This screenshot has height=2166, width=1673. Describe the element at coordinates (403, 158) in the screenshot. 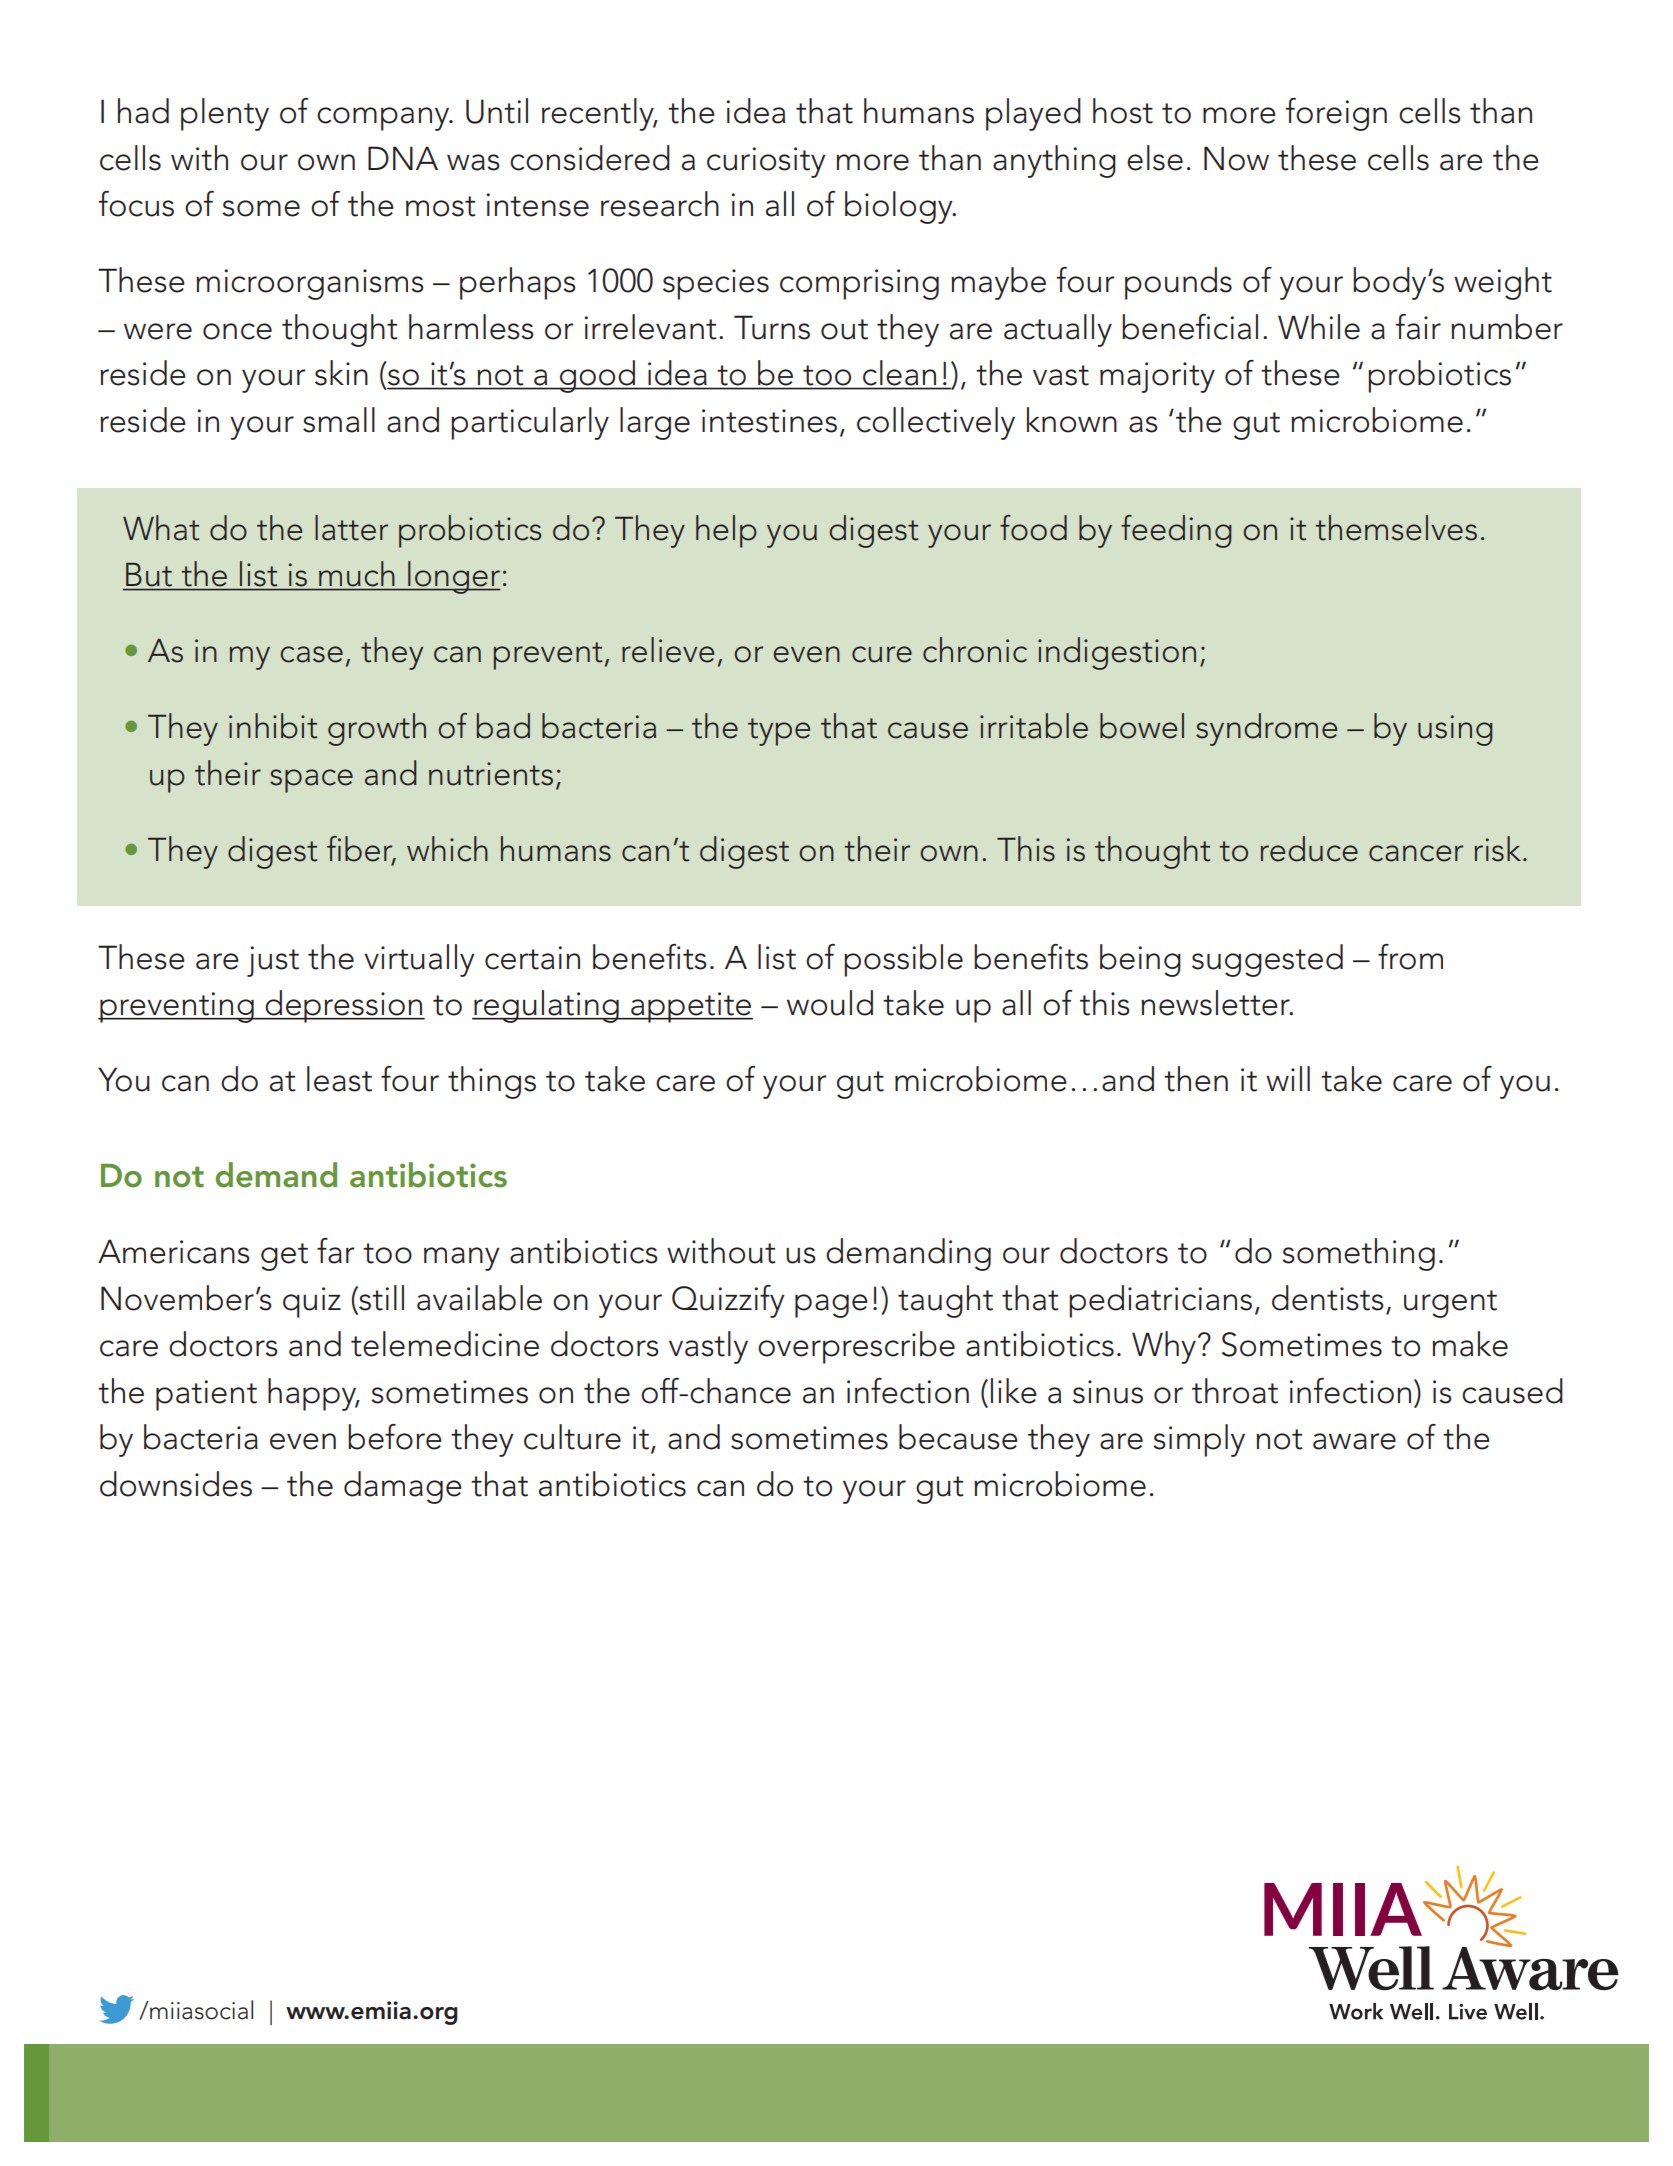

I see `DNA` at that location.
